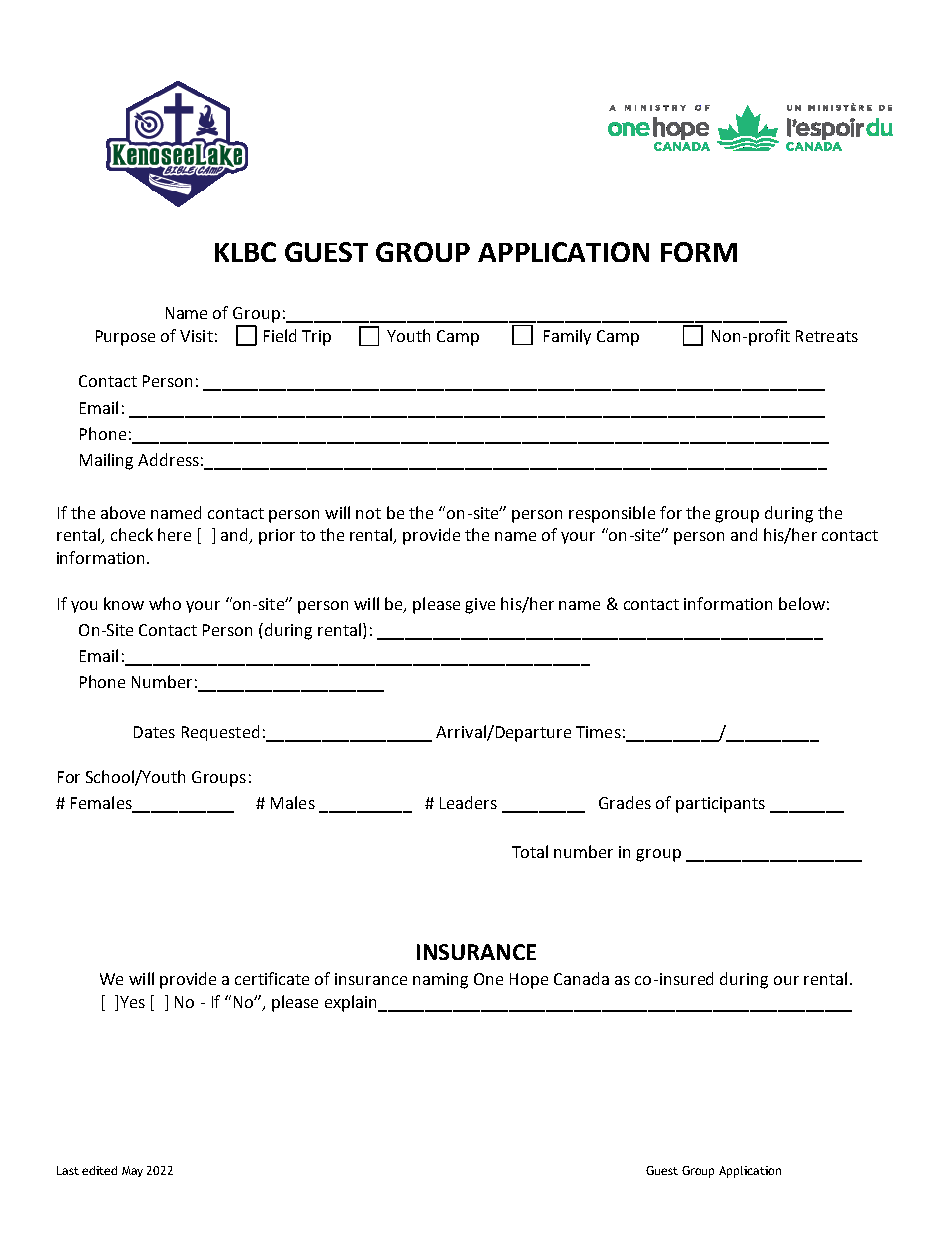 This screenshot has width=952, height=1233. Describe the element at coordinates (480, 606) in the screenshot. I see `give` at that location.
